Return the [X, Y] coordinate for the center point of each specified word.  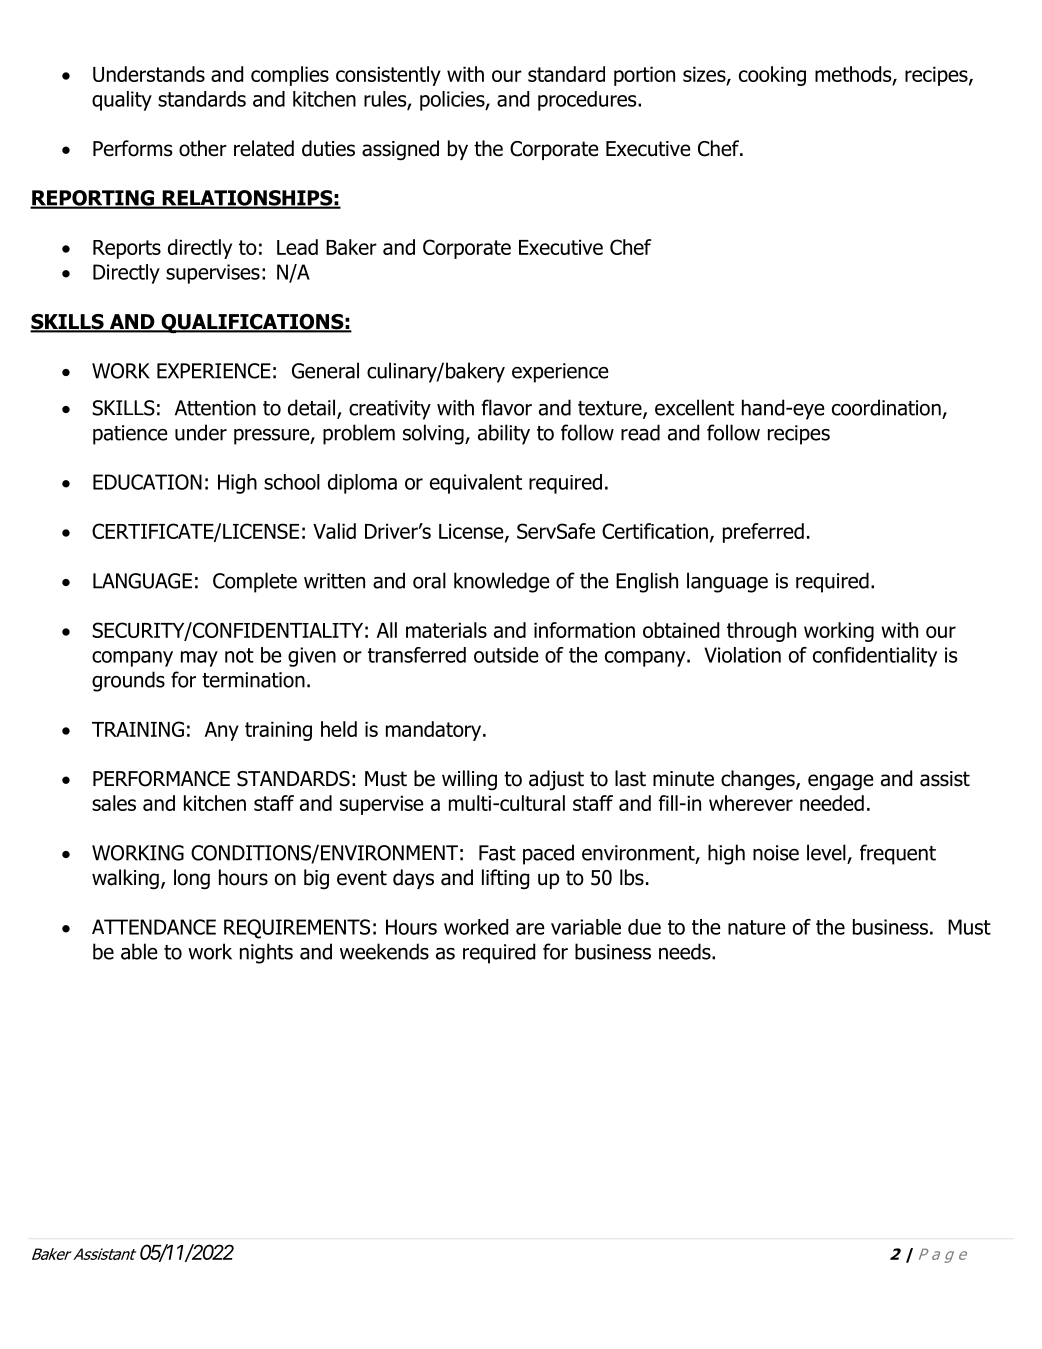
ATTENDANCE [154, 927]
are [530, 929]
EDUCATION [147, 482]
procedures [588, 101]
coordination [886, 407]
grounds [128, 681]
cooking [772, 76]
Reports [127, 249]
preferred [763, 533]
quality [122, 101]
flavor [507, 407]
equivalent [476, 484]
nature [757, 927]
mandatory [435, 731]
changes [759, 780]
